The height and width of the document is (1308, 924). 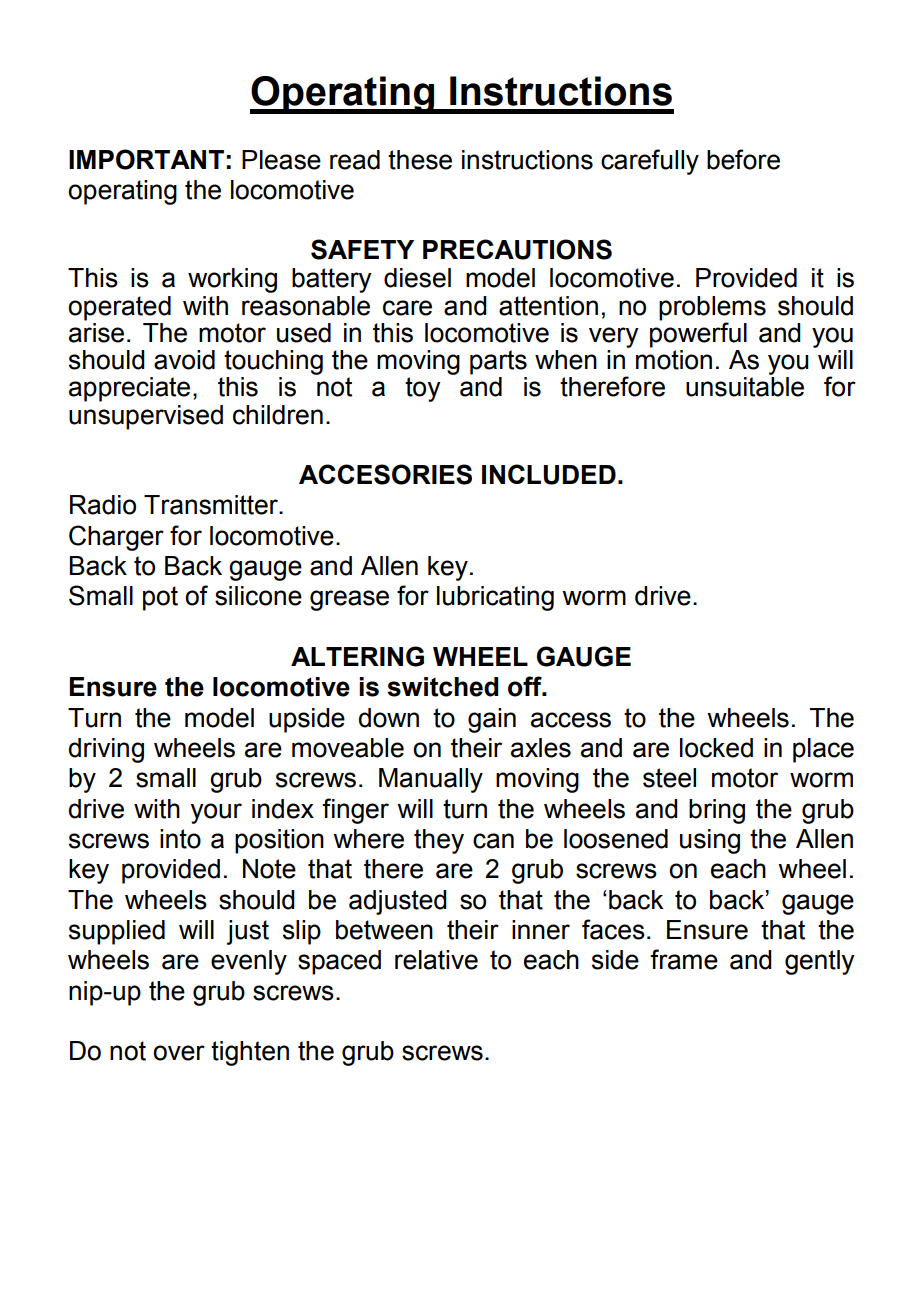 I want to click on relative, so click(x=436, y=960).
